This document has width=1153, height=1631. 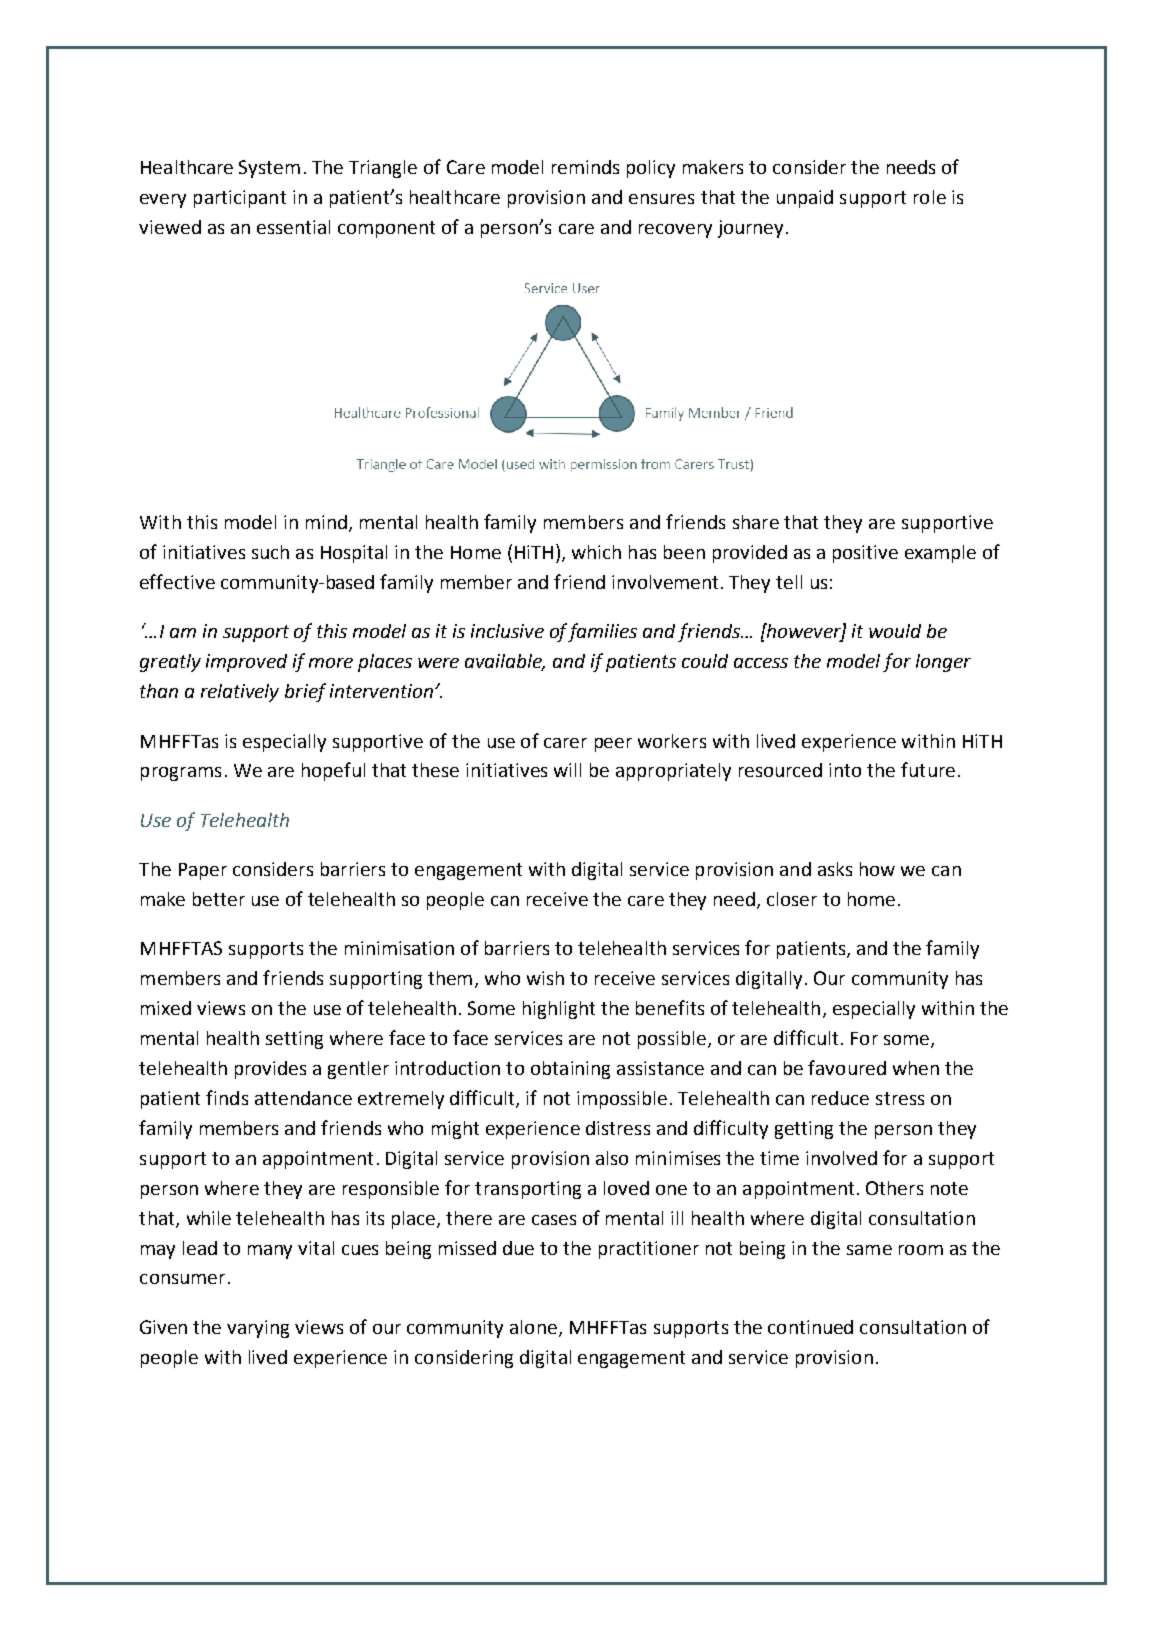 What do you see at coordinates (805, 199) in the document?
I see `unpaid` at bounding box center [805, 199].
